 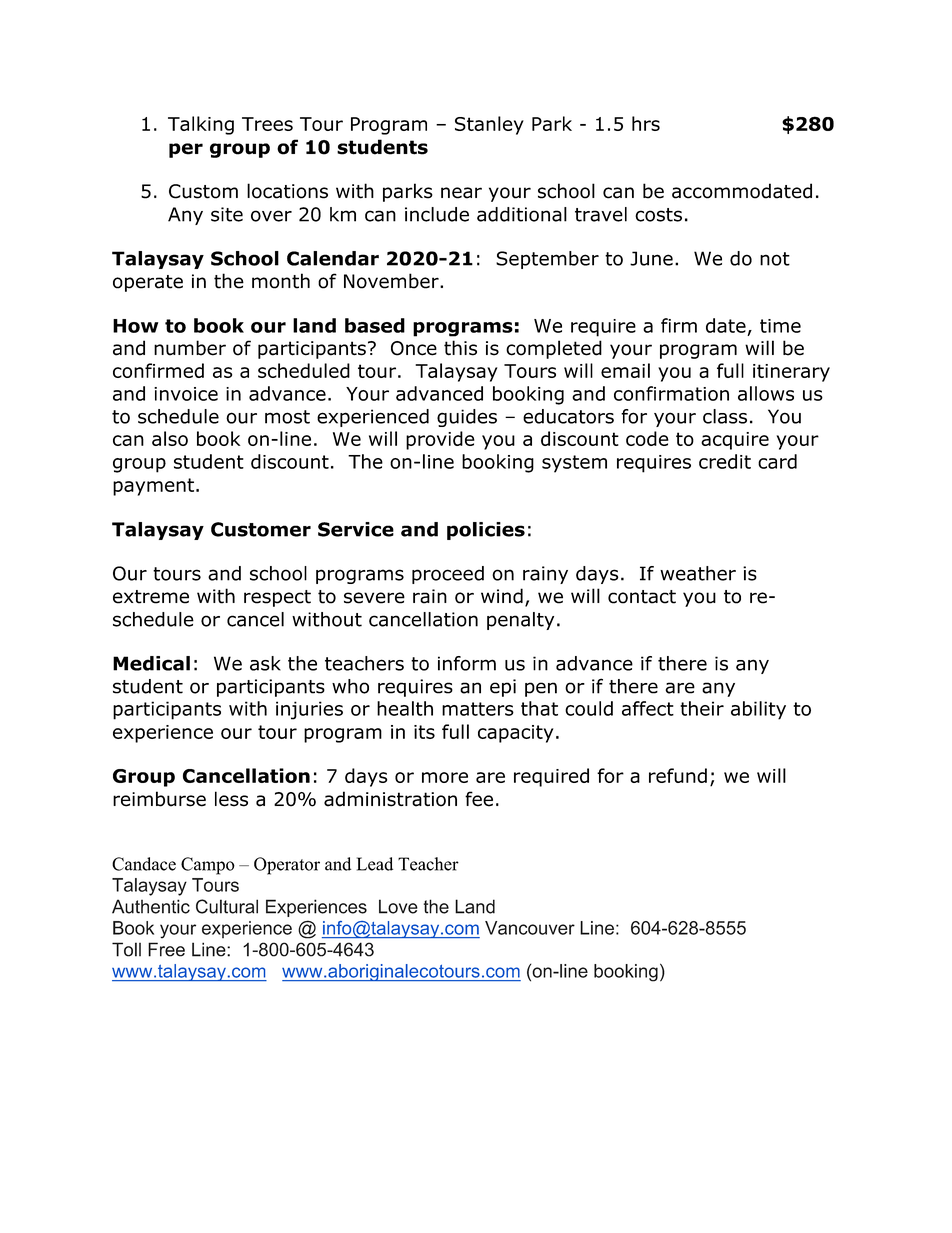 I want to click on Cultural, so click(x=227, y=906).
